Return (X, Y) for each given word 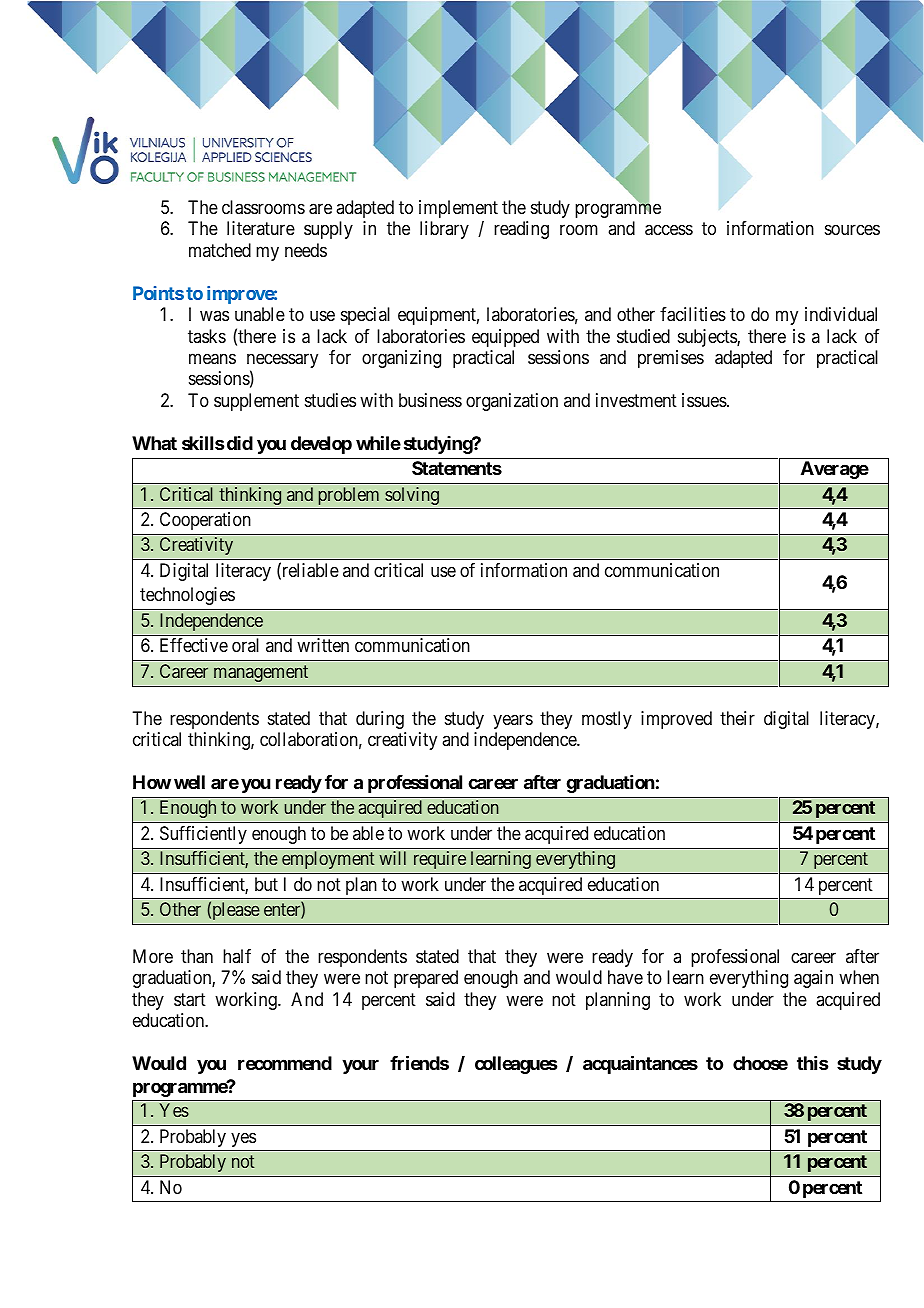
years (513, 721)
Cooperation (205, 521)
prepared (426, 979)
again (813, 979)
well (189, 782)
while (378, 443)
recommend (285, 1063)
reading (521, 230)
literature (261, 228)
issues (704, 400)
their (737, 718)
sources (852, 230)
